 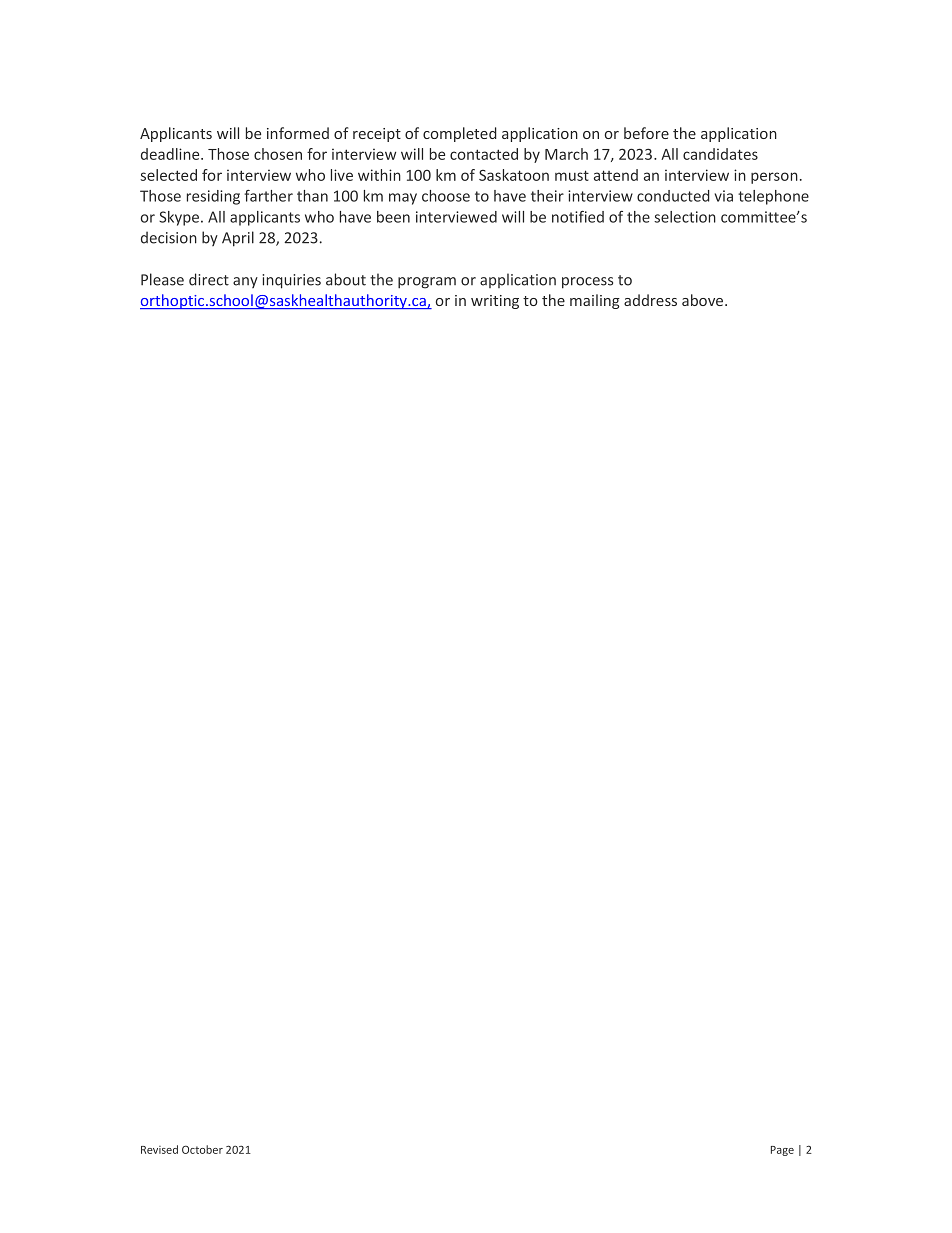 What do you see at coordinates (291, 281) in the document?
I see `inquiries` at bounding box center [291, 281].
